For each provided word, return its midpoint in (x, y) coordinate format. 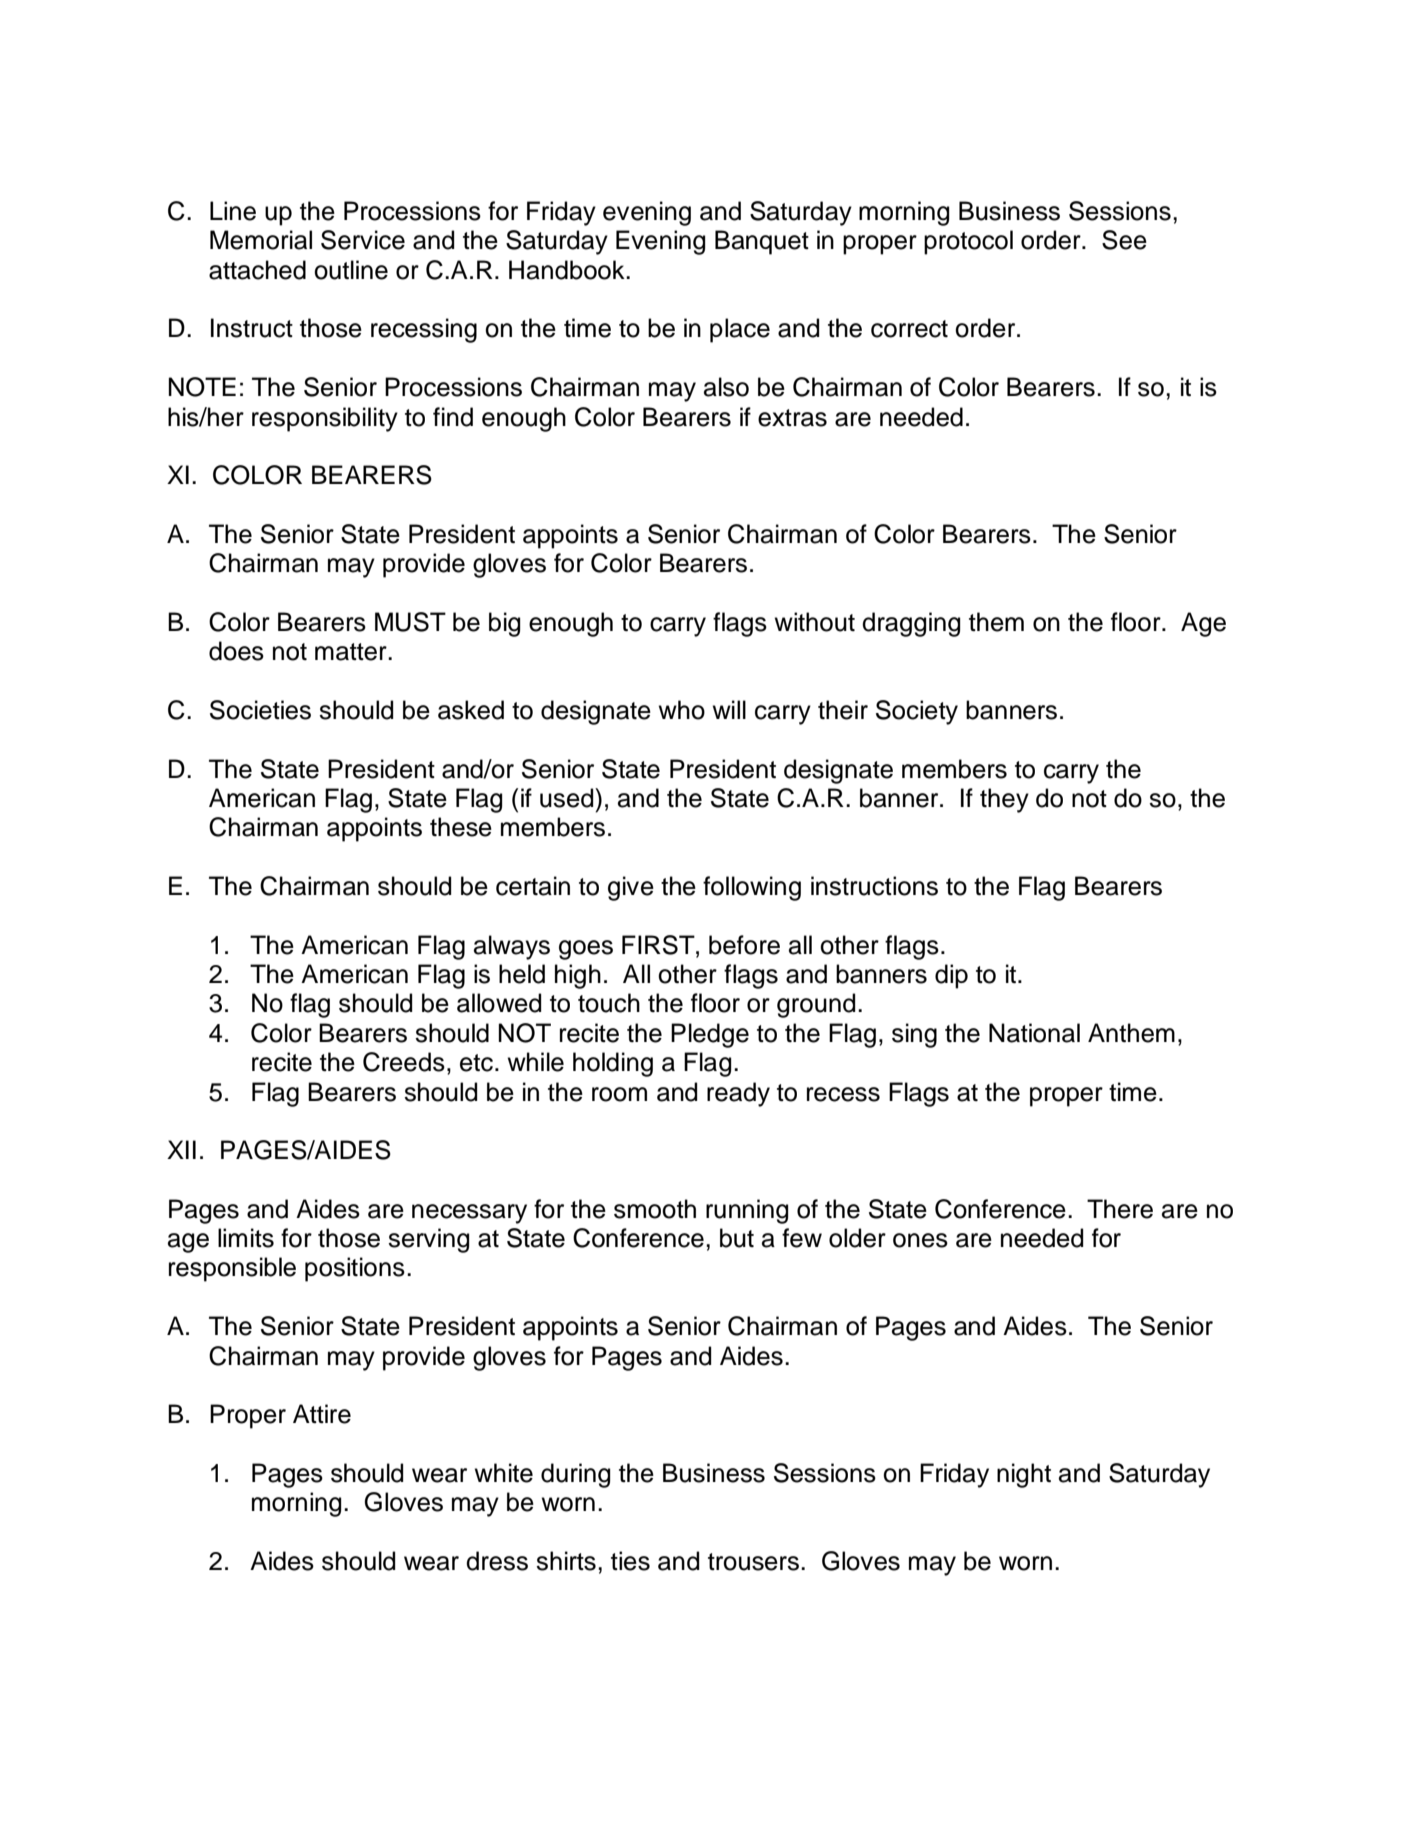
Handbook (568, 270)
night (1024, 1475)
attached (257, 270)
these (461, 827)
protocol (968, 242)
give (631, 888)
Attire (322, 1414)
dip (951, 976)
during (575, 1475)
